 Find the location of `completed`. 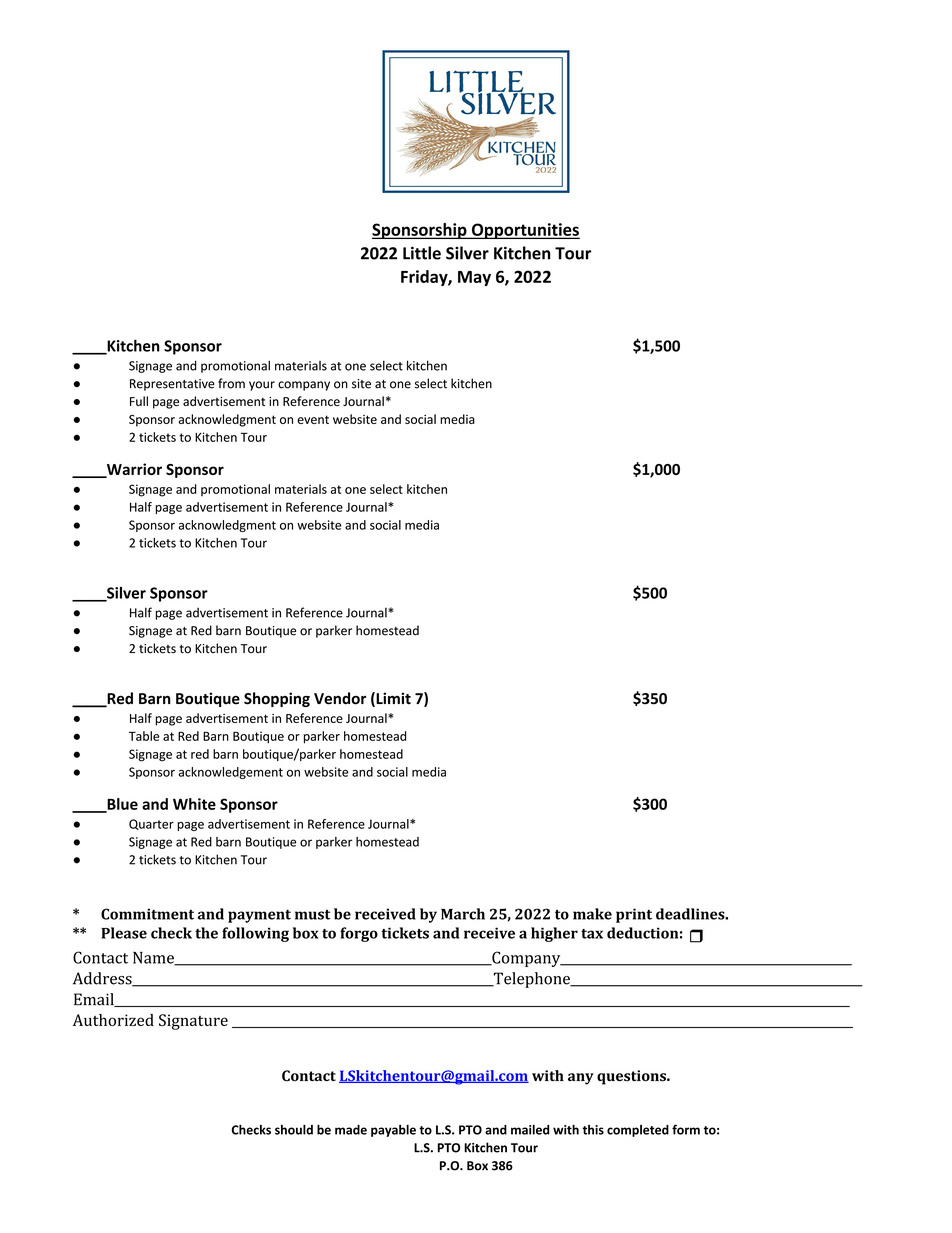

completed is located at coordinates (638, 1131).
